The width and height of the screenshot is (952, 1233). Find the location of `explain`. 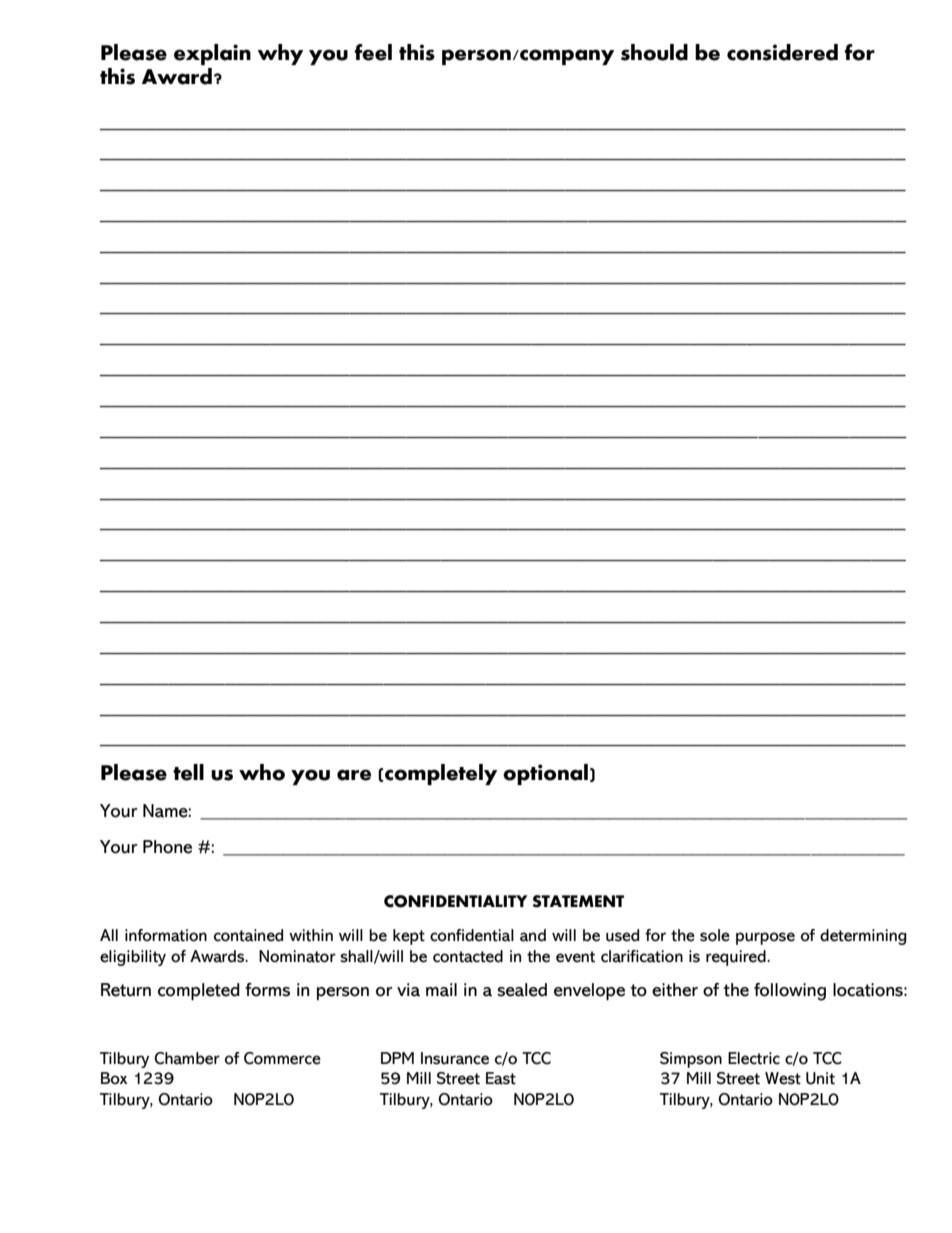

explain is located at coordinates (212, 54).
